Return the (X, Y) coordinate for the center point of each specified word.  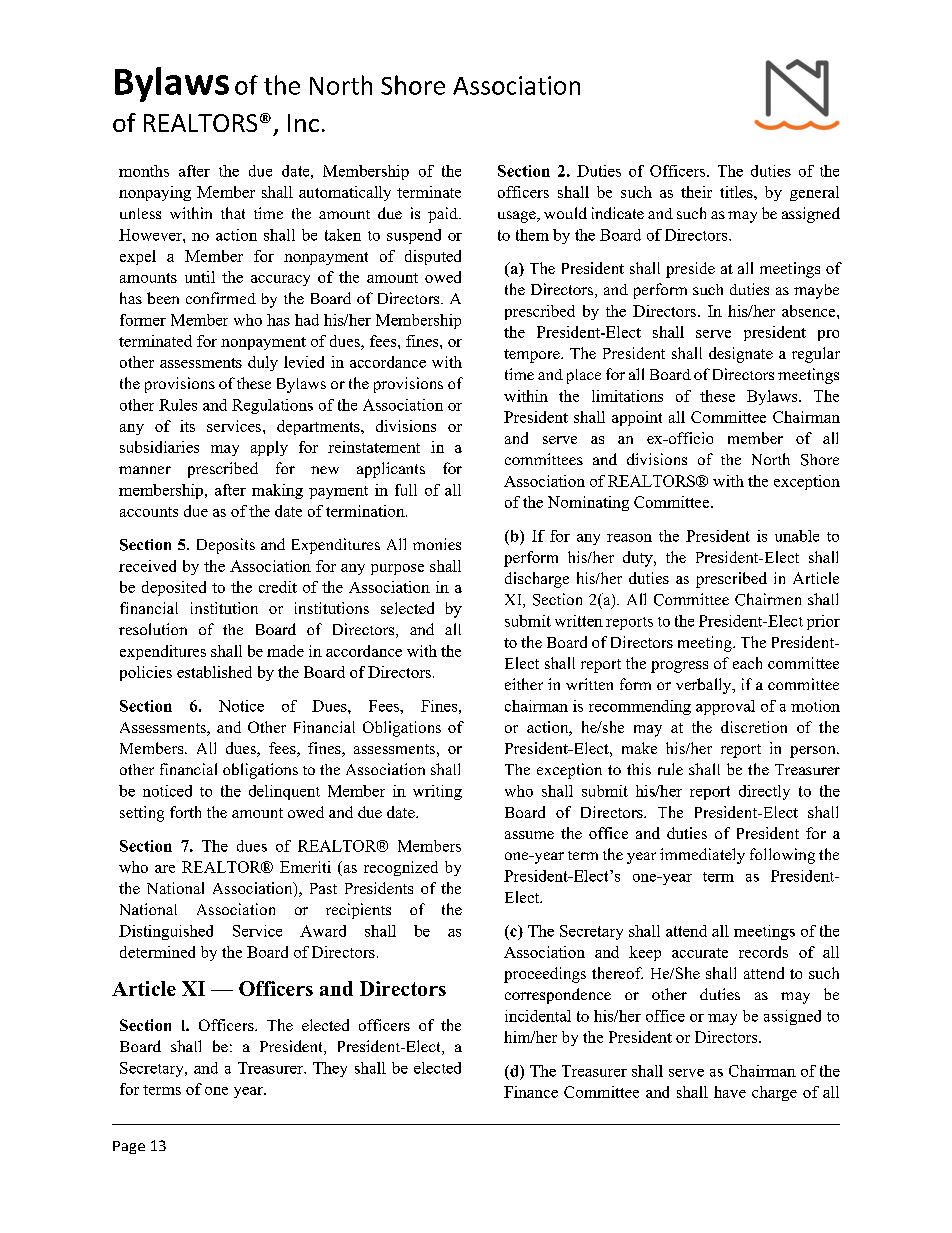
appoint (637, 418)
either (524, 684)
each (747, 663)
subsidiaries (159, 447)
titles (737, 192)
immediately (702, 856)
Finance (531, 1092)
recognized (401, 868)
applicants (391, 470)
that (233, 213)
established (214, 672)
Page (129, 1147)
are (165, 869)
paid (444, 215)
